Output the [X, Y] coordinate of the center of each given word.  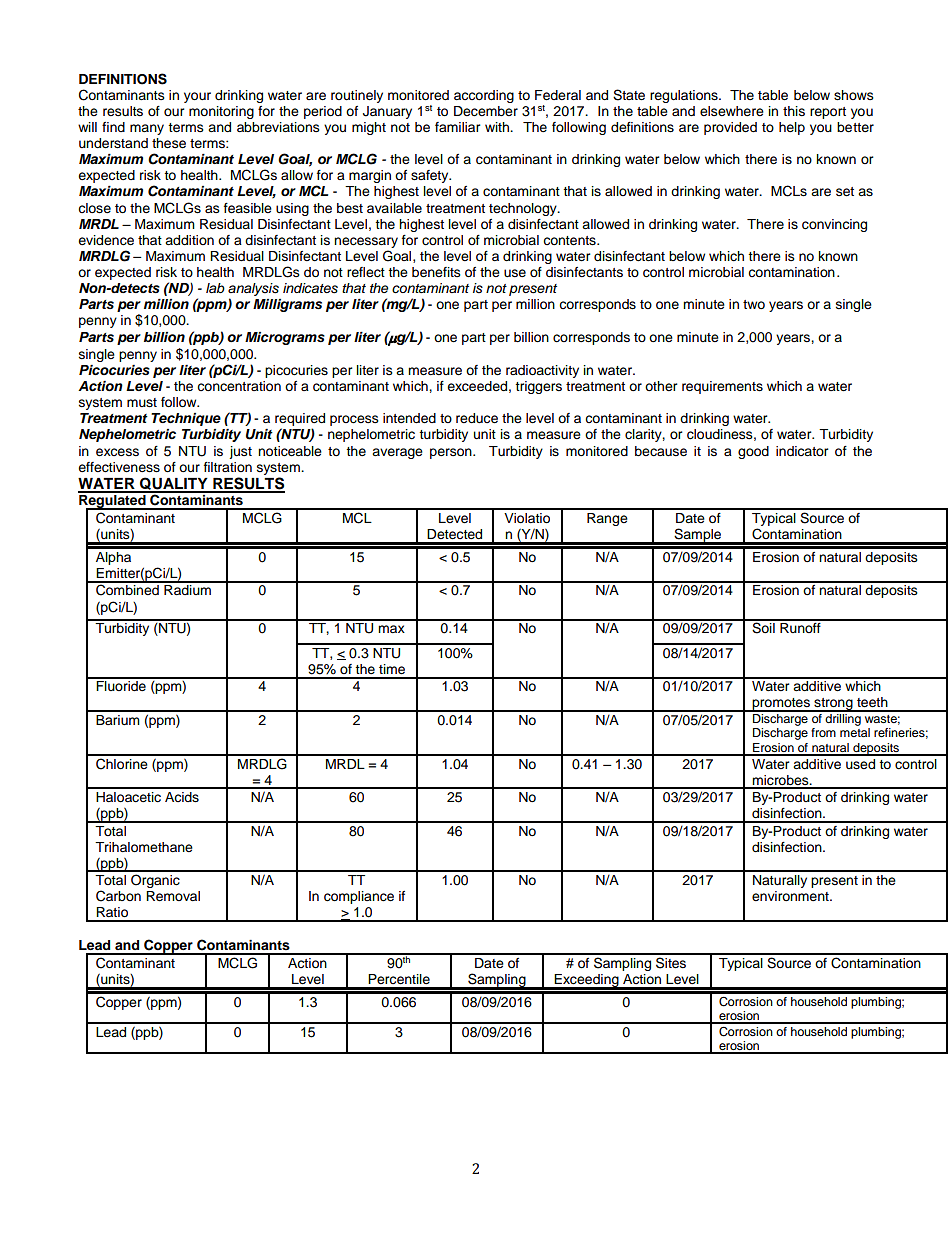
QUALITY [174, 484]
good [753, 452]
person [452, 453]
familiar [458, 127]
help [792, 128]
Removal [173, 896]
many [147, 129]
